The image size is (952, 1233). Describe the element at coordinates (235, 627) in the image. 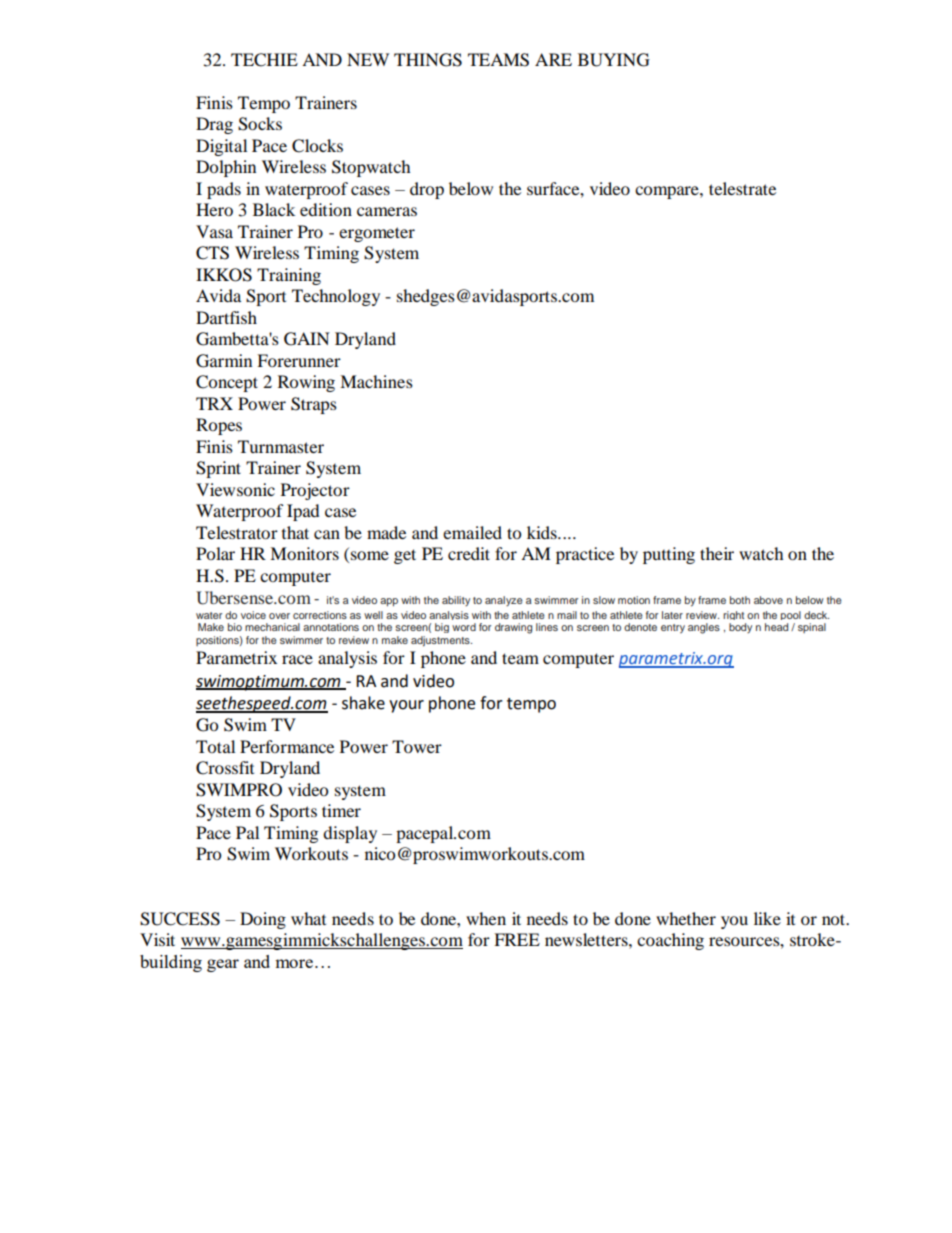

I see `bio` at that location.
